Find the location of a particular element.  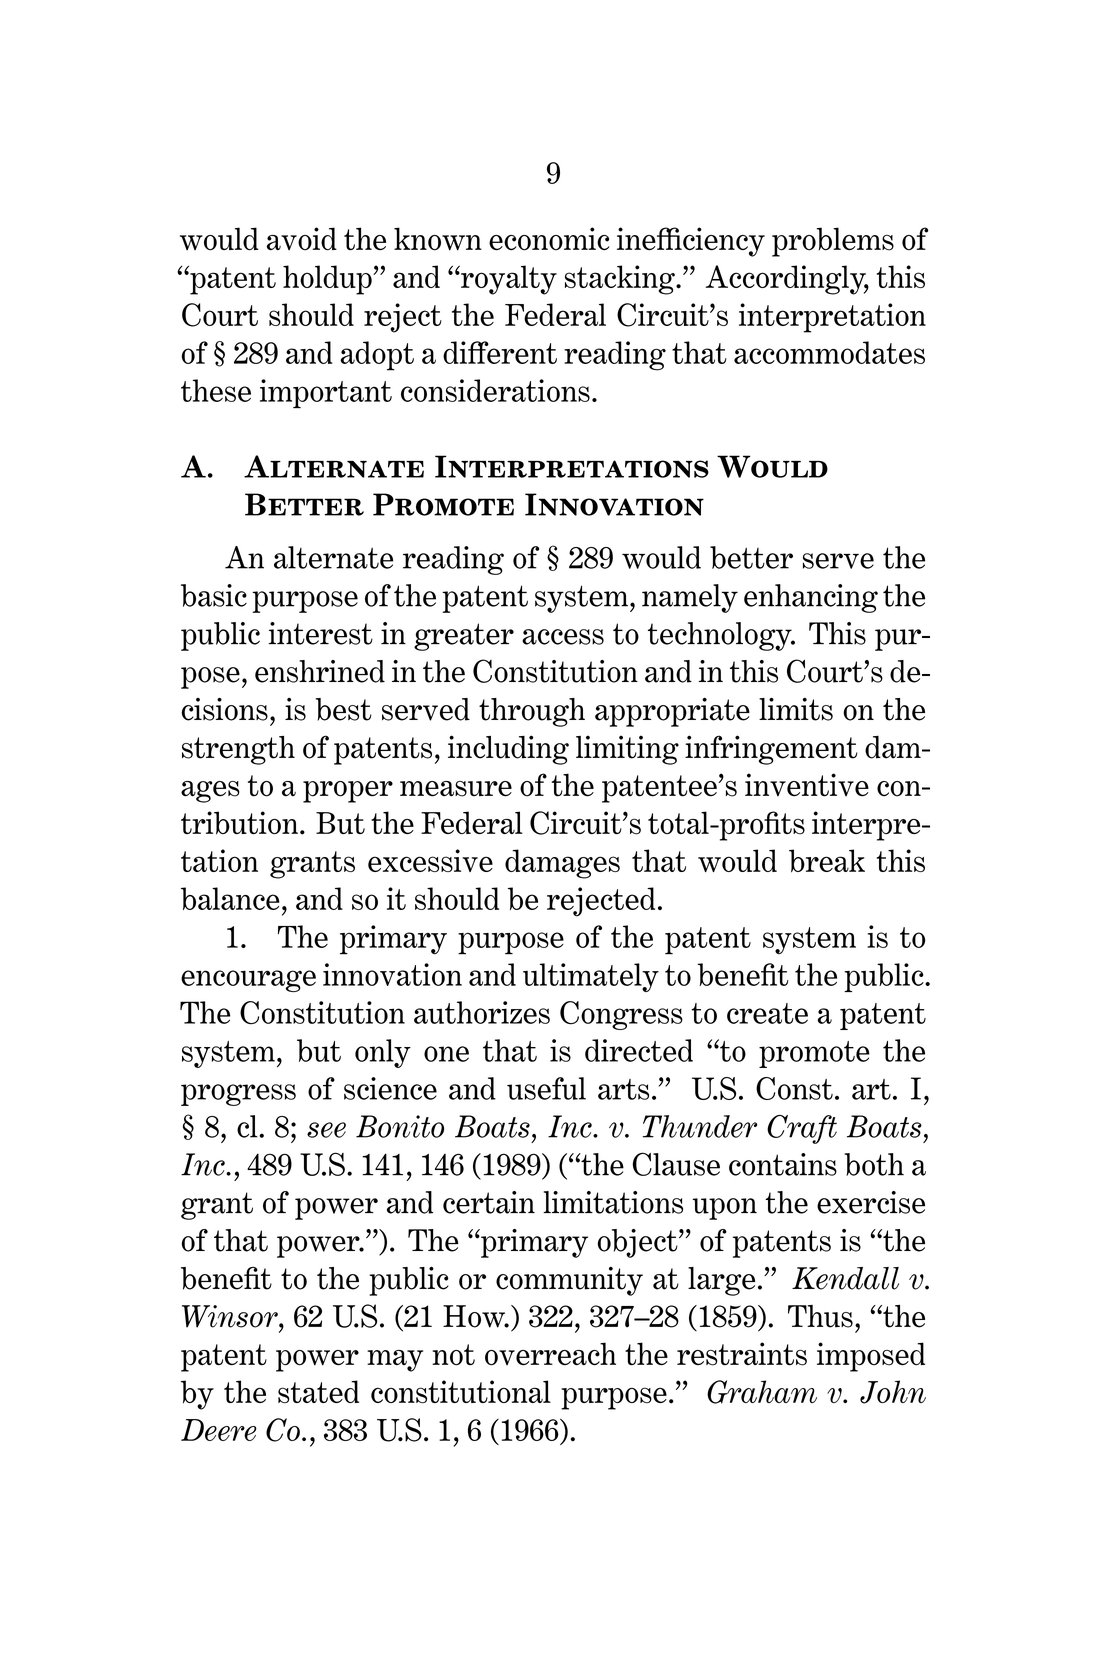

economic is located at coordinates (549, 239).
